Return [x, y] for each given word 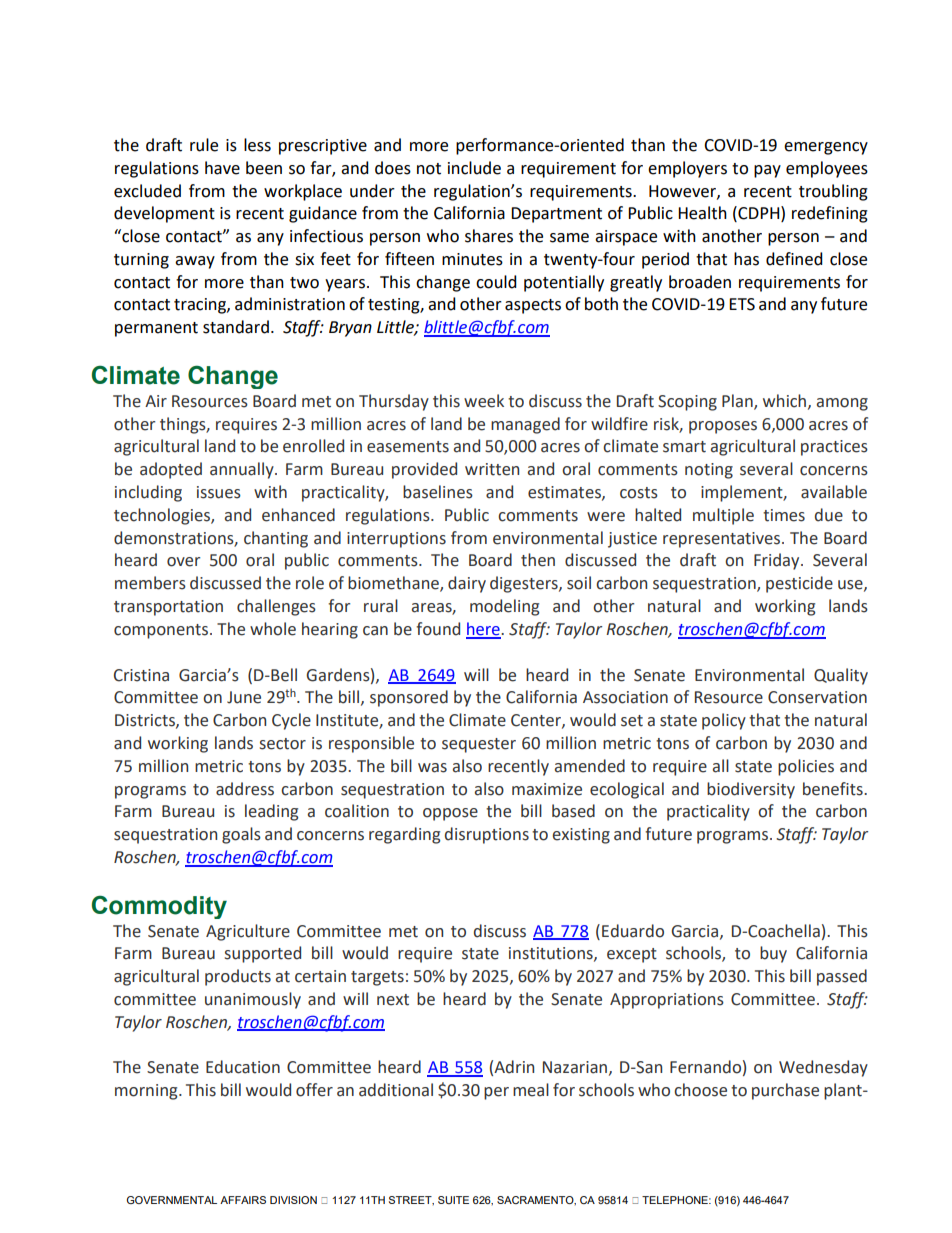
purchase [785, 1091]
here [484, 630]
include [474, 168]
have [222, 168]
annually [243, 470]
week [484, 401]
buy [773, 954]
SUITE [453, 1200]
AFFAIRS [243, 1200]
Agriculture [248, 932]
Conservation [817, 697]
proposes [723, 427]
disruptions [487, 835]
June [244, 697]
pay [767, 171]
